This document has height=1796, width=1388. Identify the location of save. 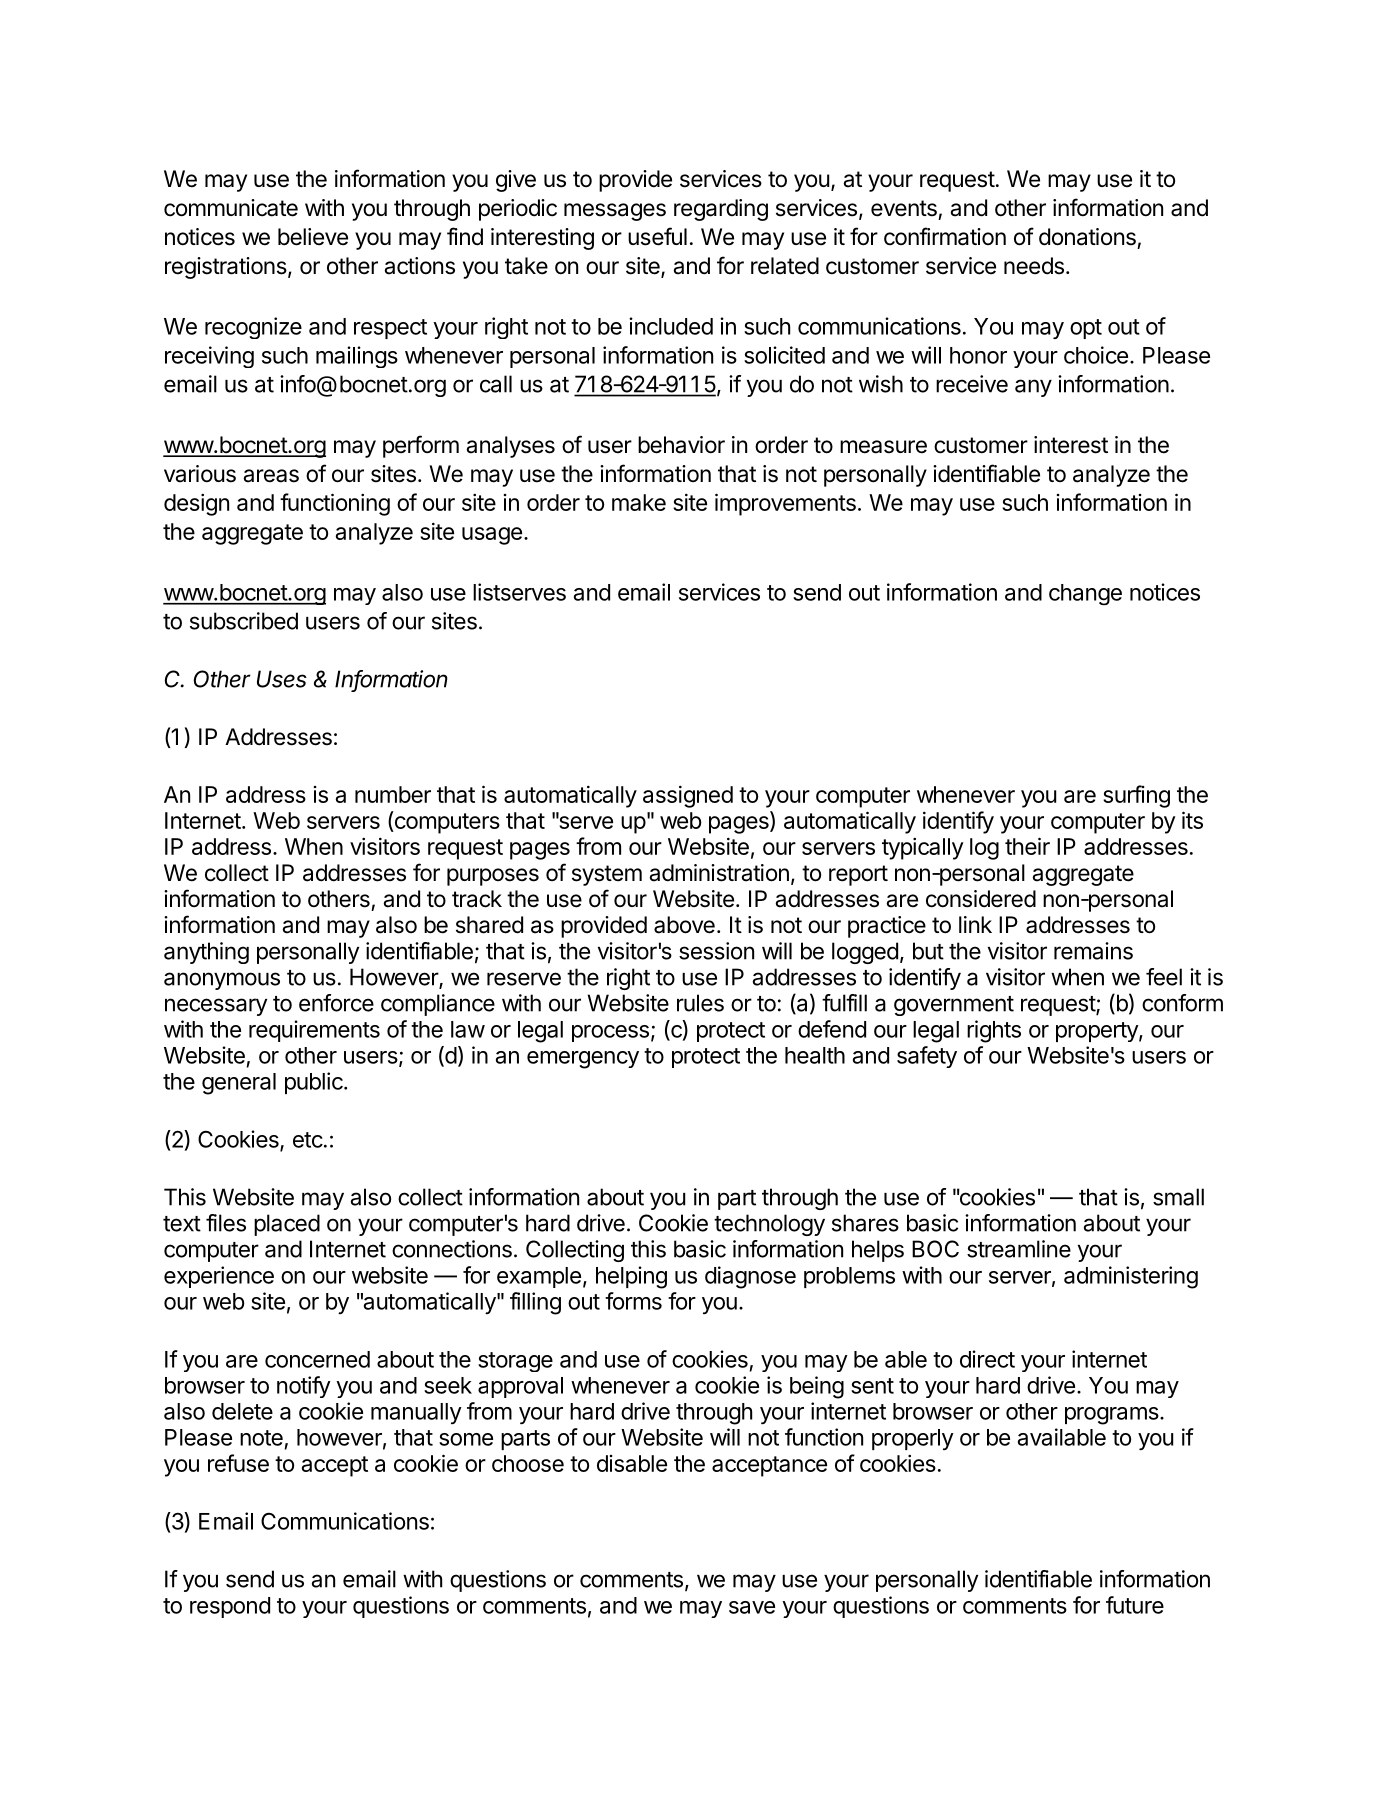
(752, 1607).
